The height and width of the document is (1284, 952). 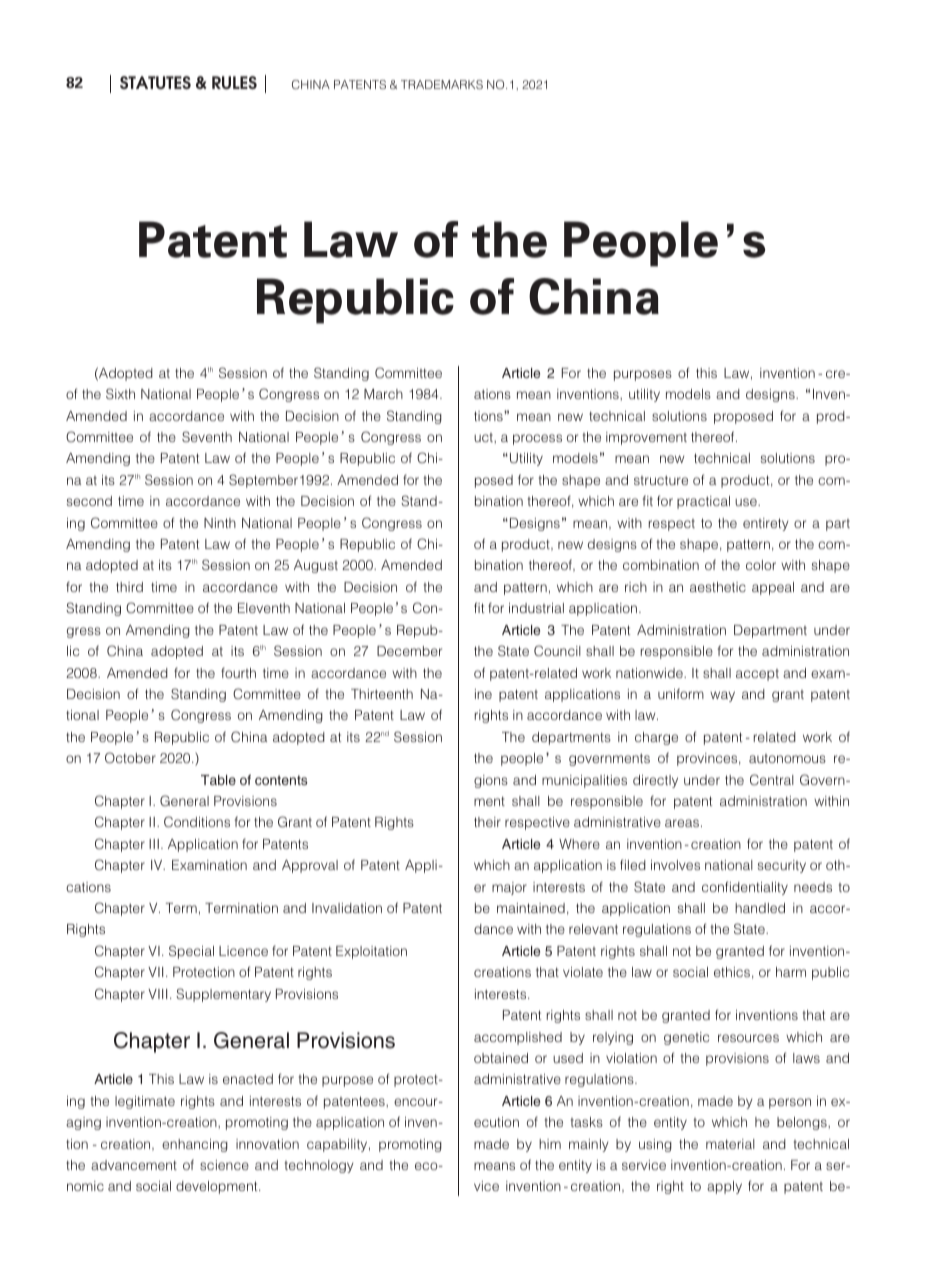 What do you see at coordinates (383, 394) in the document?
I see `March` at bounding box center [383, 394].
